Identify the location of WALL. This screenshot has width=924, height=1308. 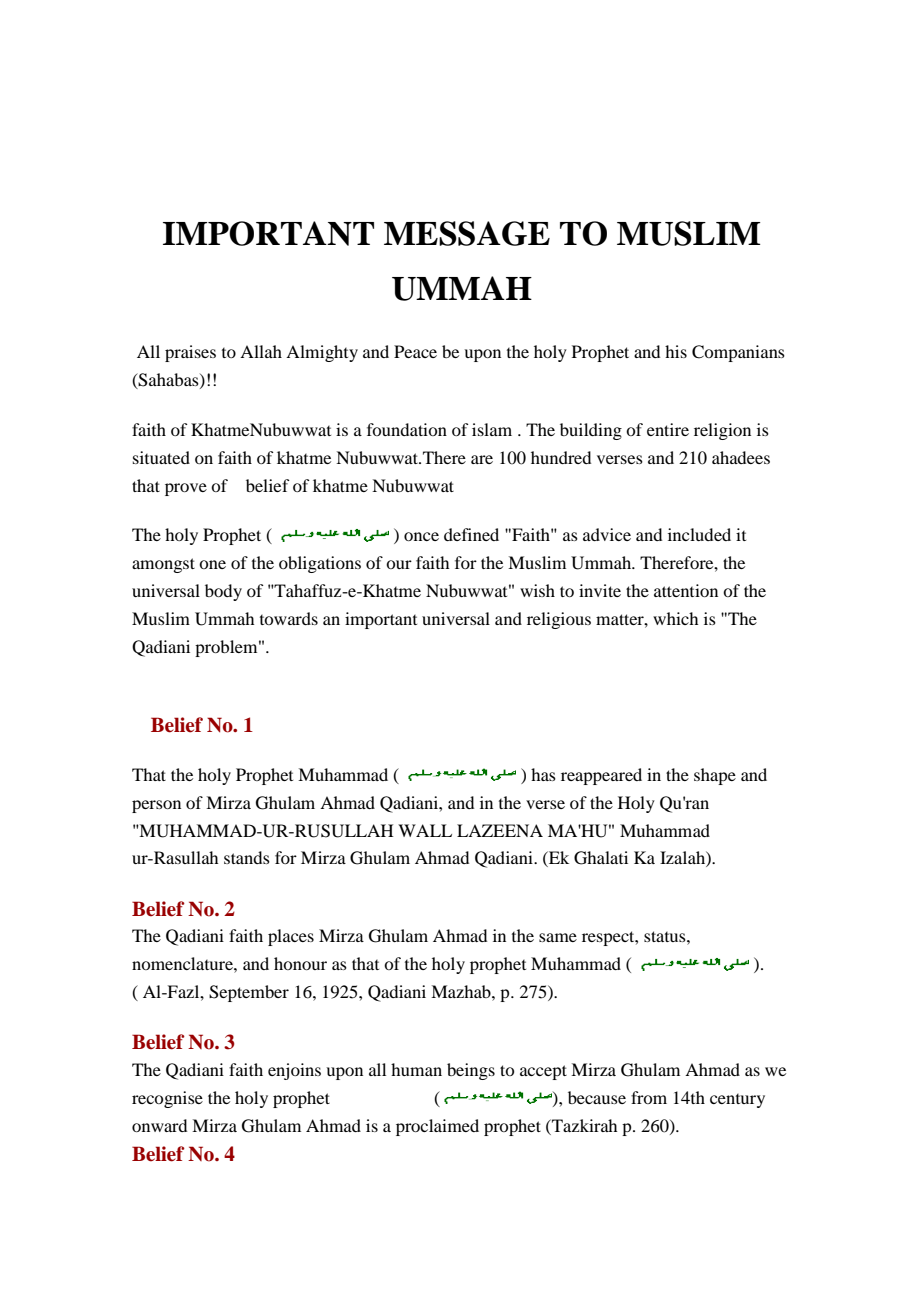
(425, 830).
